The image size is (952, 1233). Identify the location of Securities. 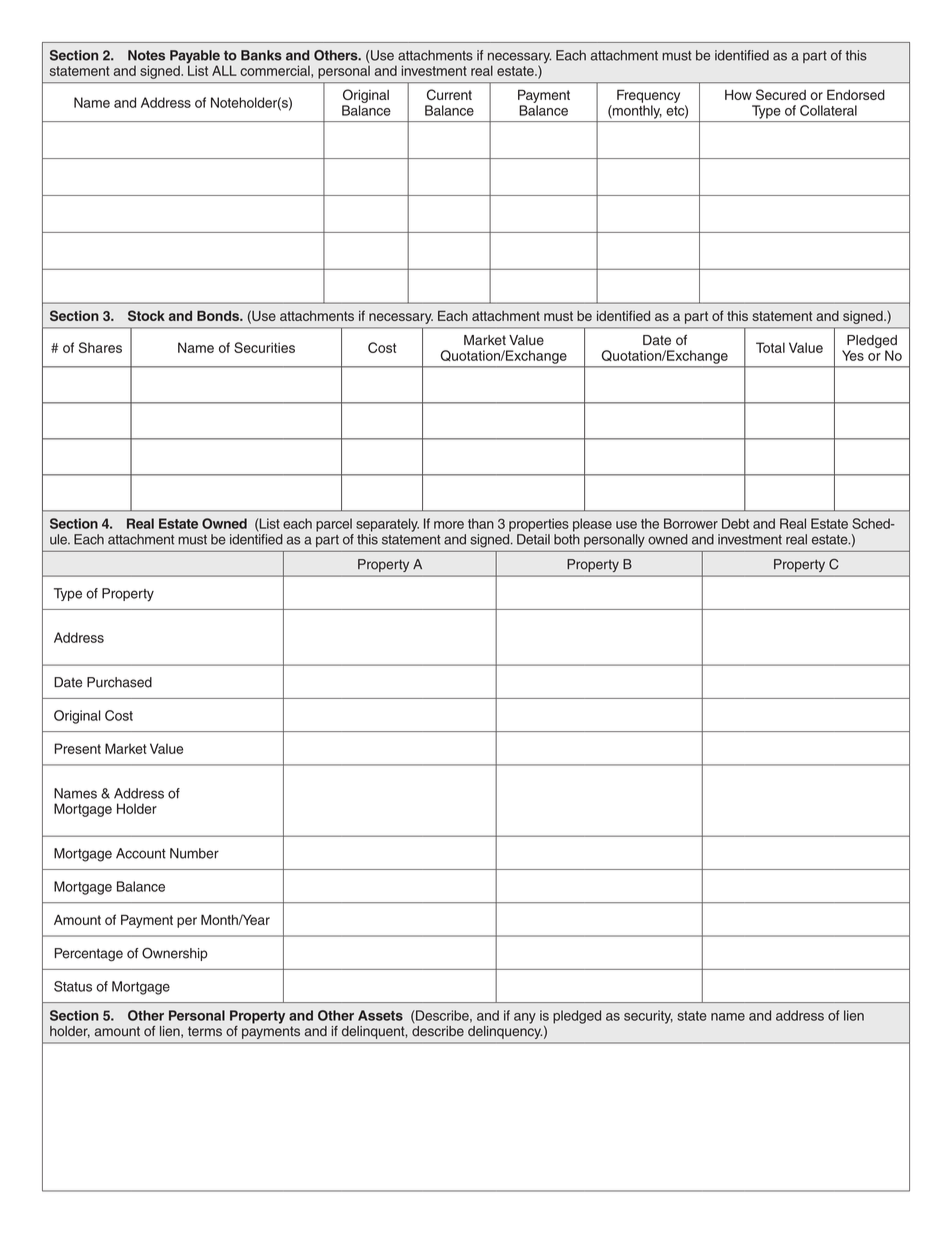
(264, 347).
